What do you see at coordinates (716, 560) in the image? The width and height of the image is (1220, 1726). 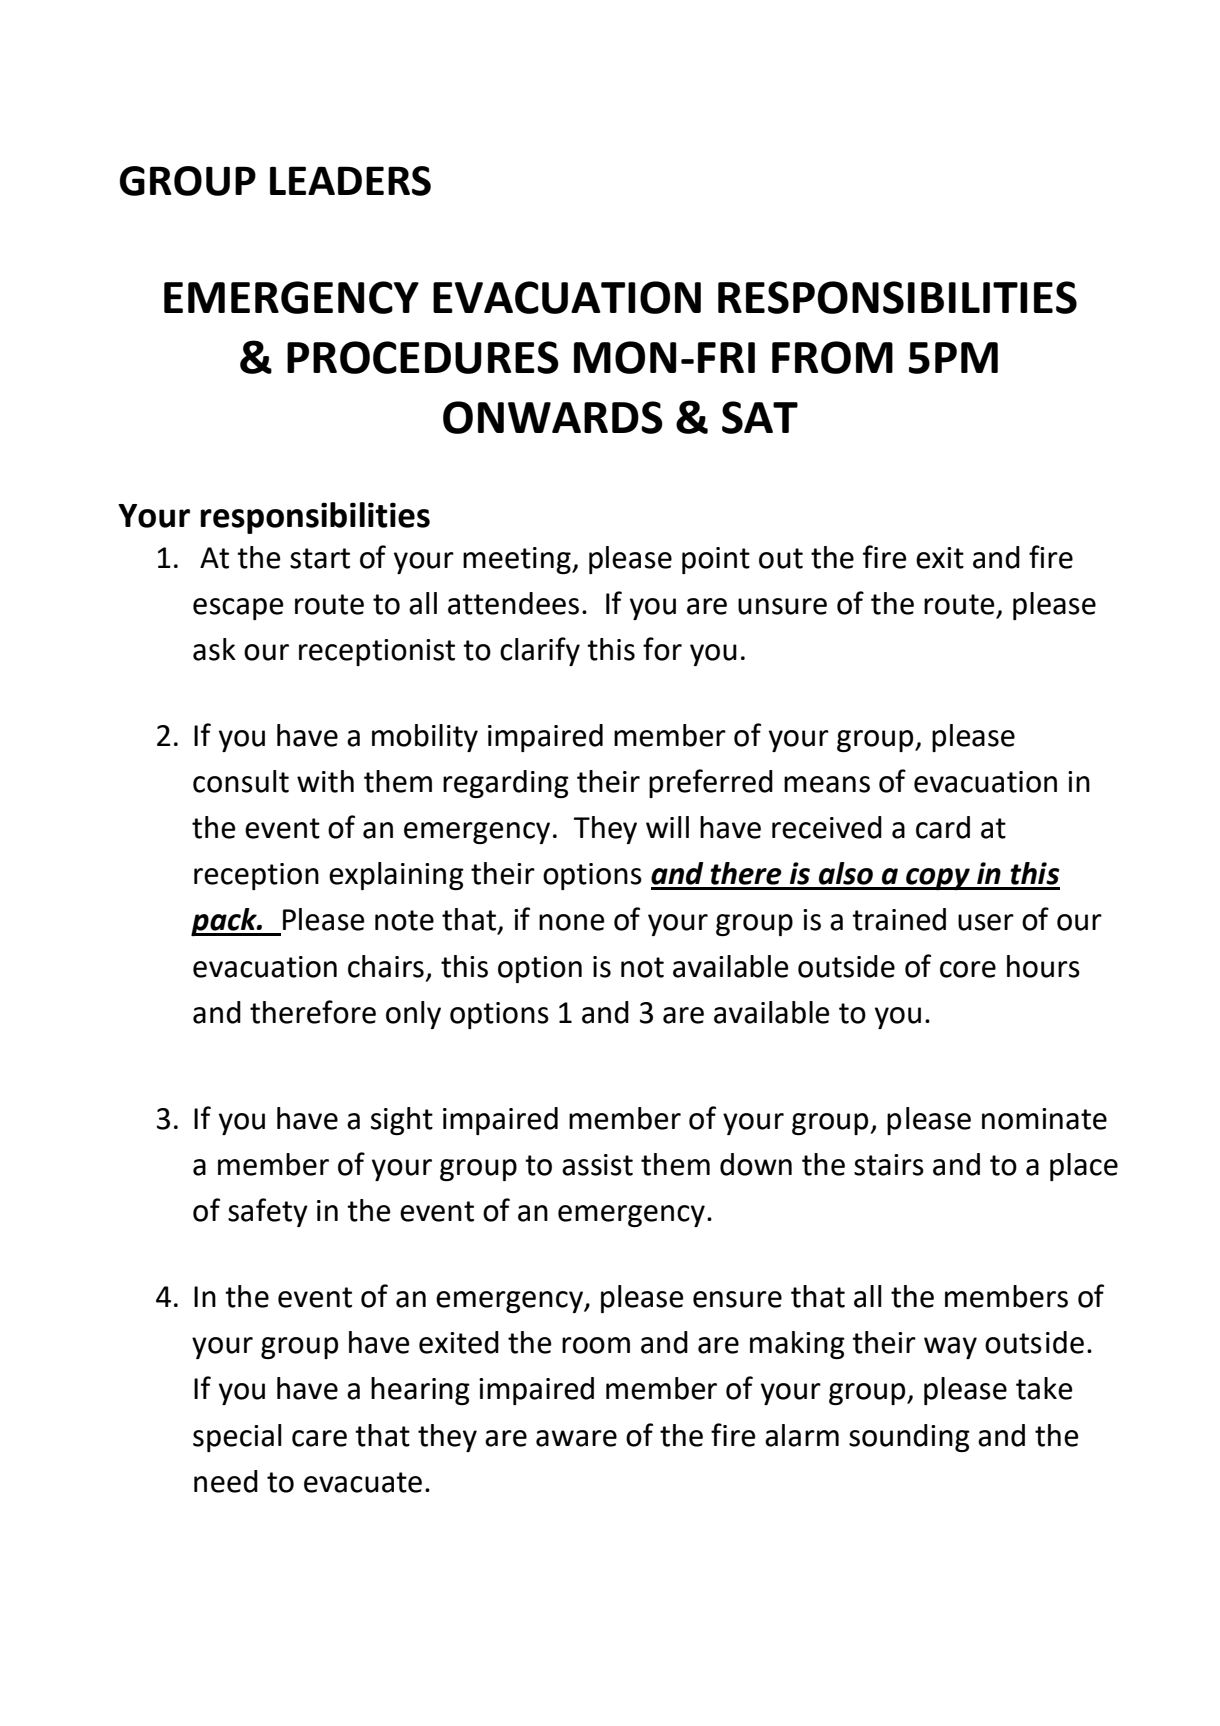 I see `point` at bounding box center [716, 560].
